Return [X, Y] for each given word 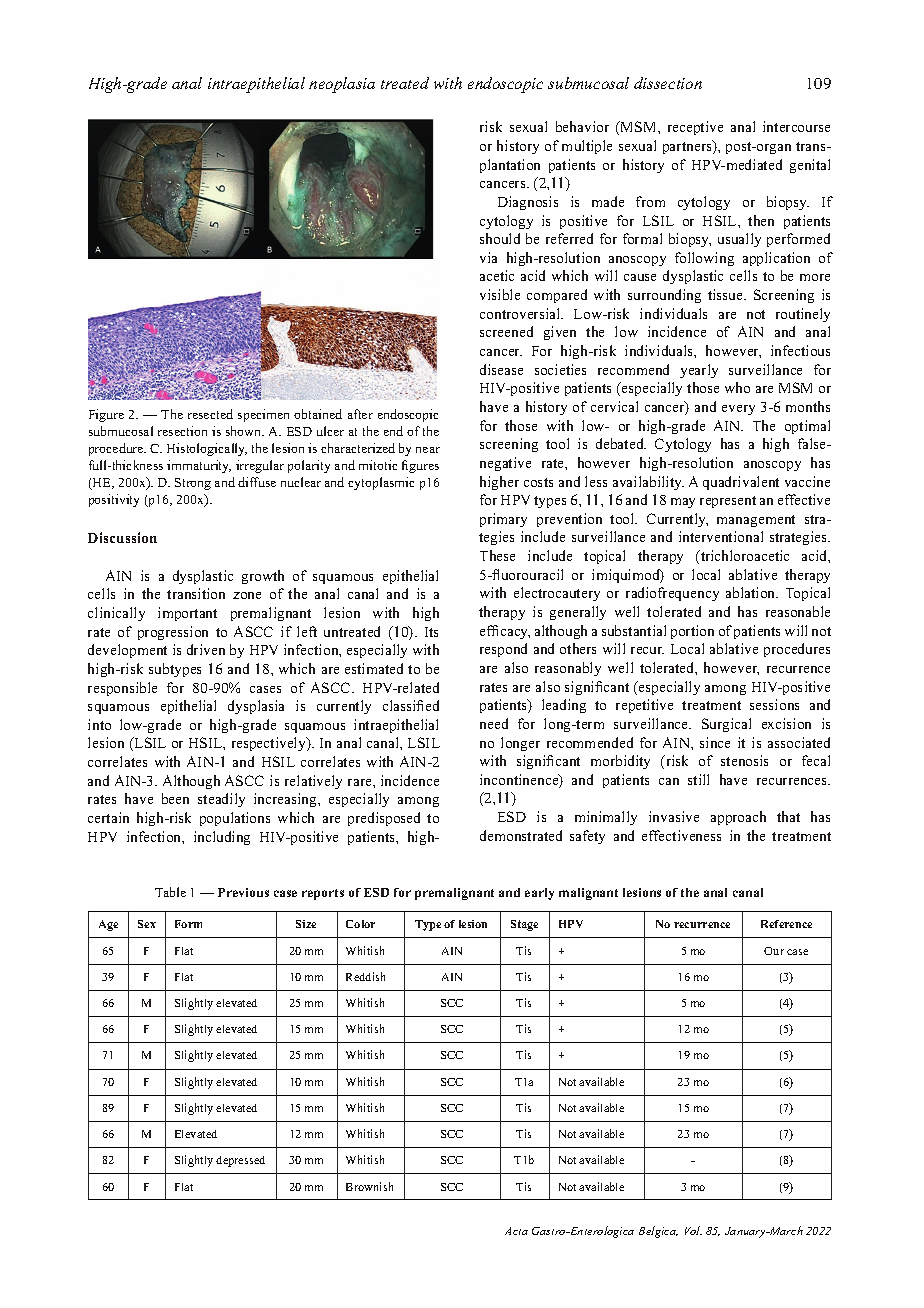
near [428, 450]
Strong [193, 484]
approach [738, 818]
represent [728, 502]
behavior [582, 126]
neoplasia [342, 85]
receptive [695, 128]
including [222, 838]
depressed [240, 1161]
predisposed [384, 819]
